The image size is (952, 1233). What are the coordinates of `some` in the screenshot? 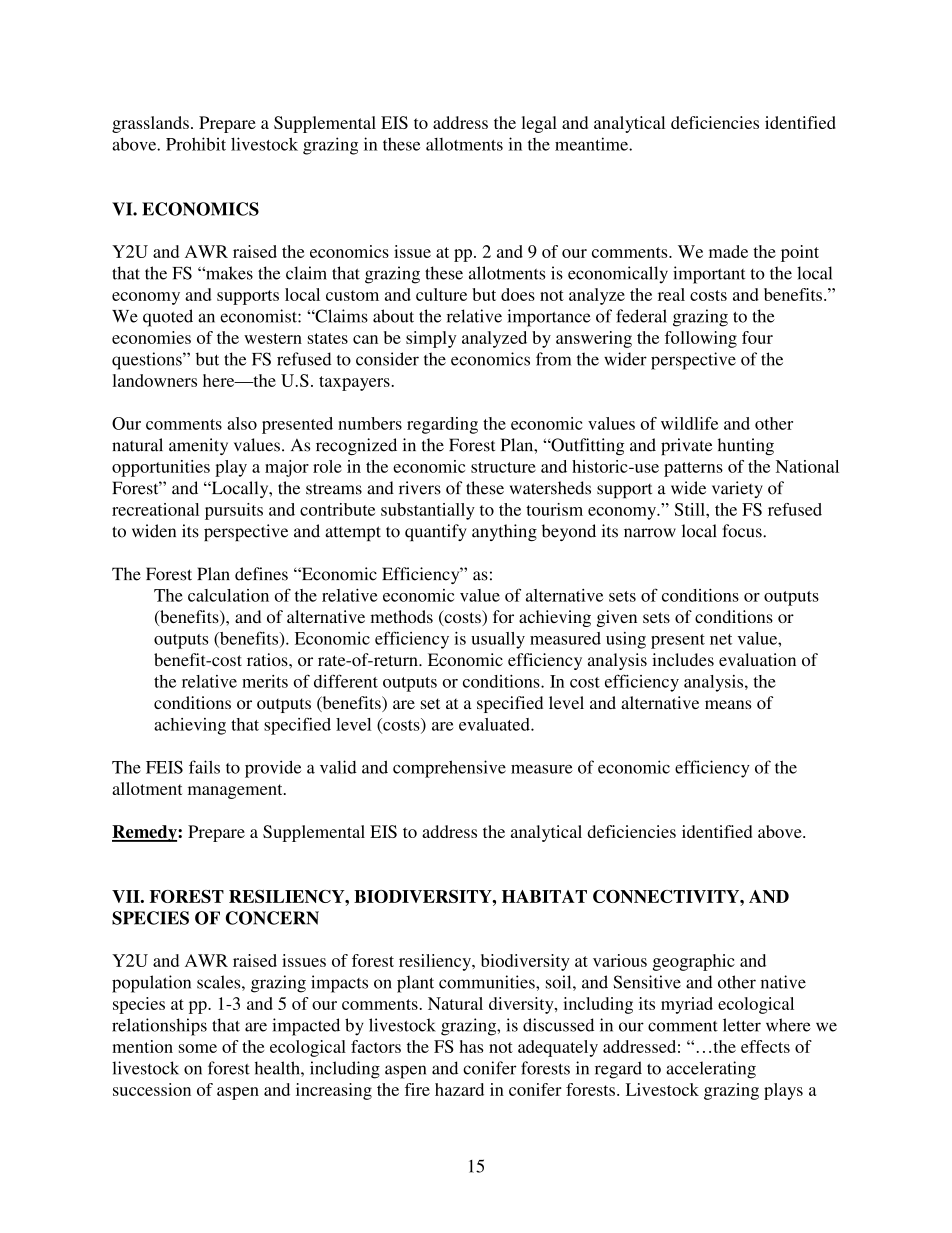 It's located at (198, 1048).
